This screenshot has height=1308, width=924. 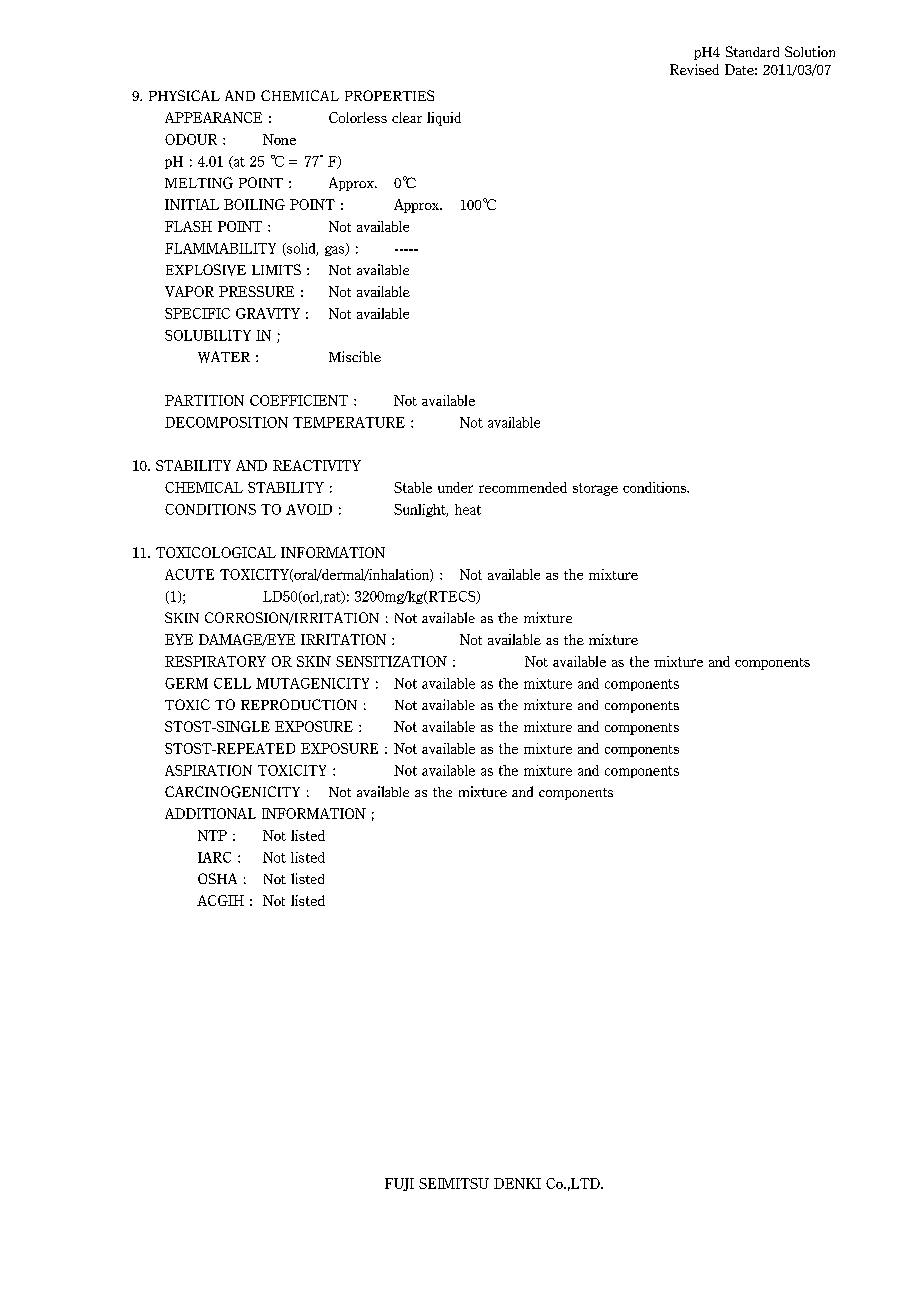 I want to click on NTP, so click(x=212, y=835).
